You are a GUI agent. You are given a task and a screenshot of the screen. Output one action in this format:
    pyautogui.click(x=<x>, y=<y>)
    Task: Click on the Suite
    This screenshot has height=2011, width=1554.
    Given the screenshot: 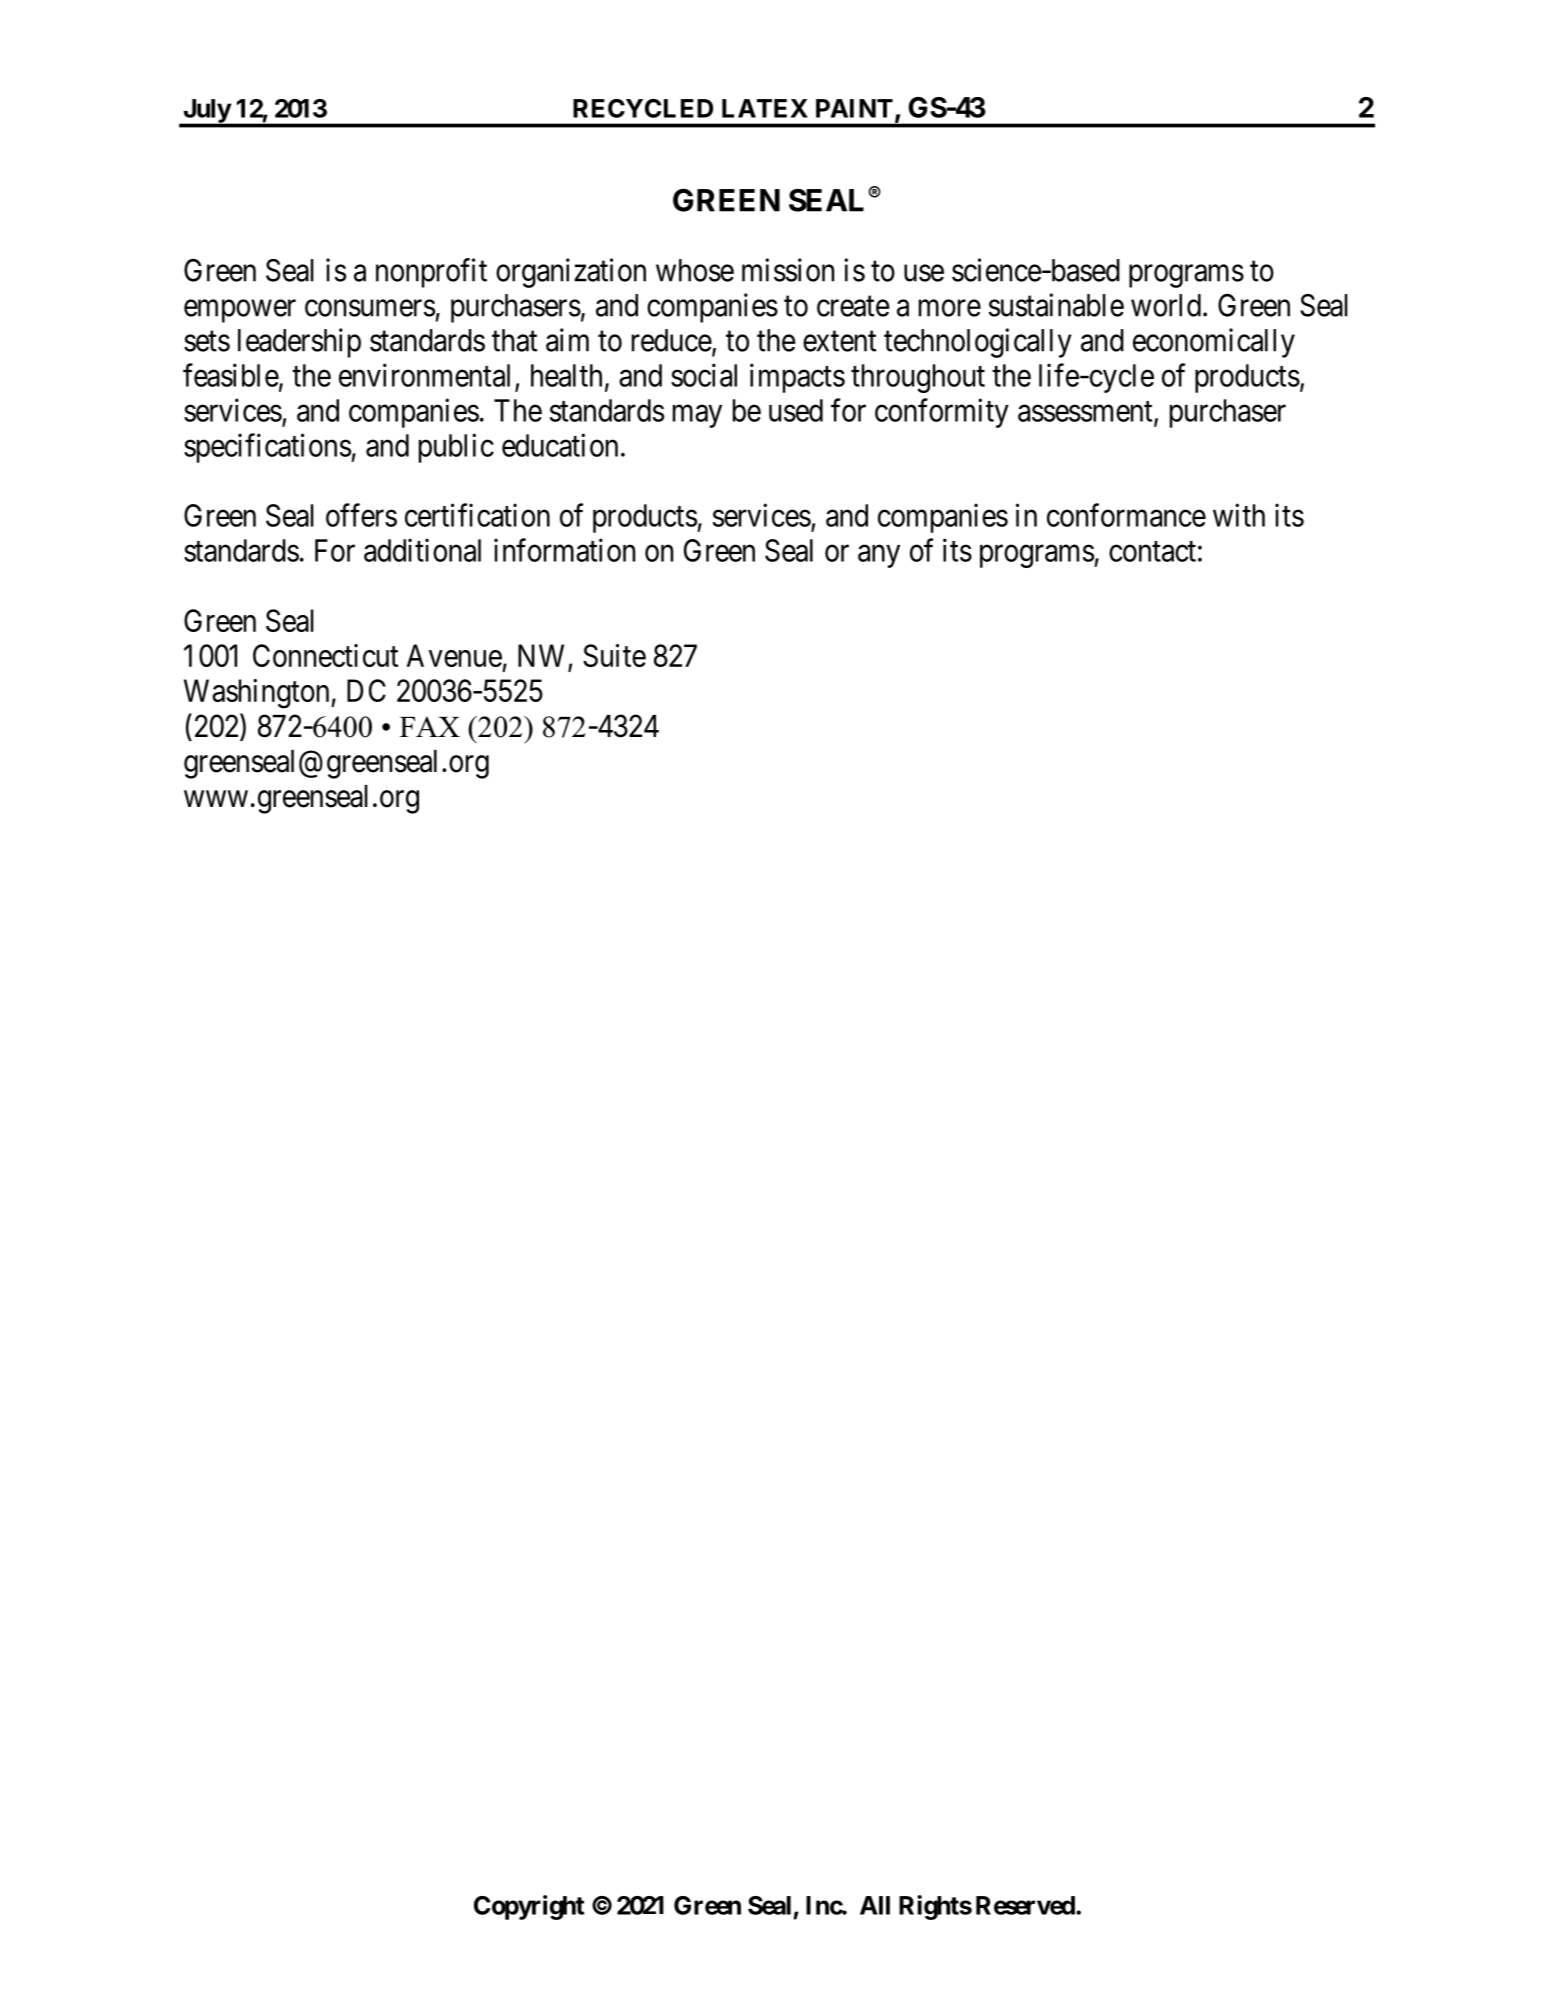 What is the action you would take?
    pyautogui.click(x=614, y=655)
